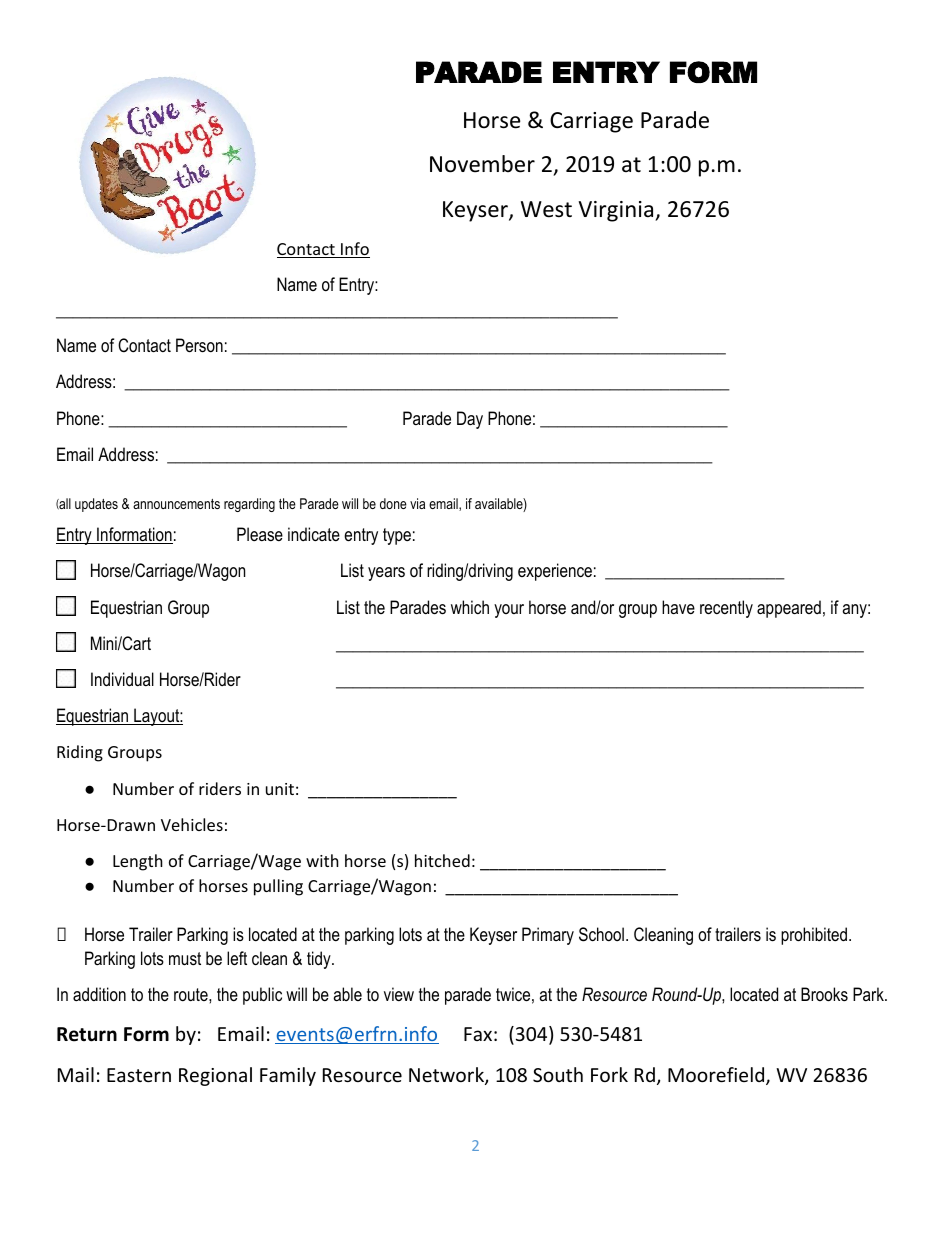 The image size is (952, 1233). I want to click on Network, so click(447, 1076).
